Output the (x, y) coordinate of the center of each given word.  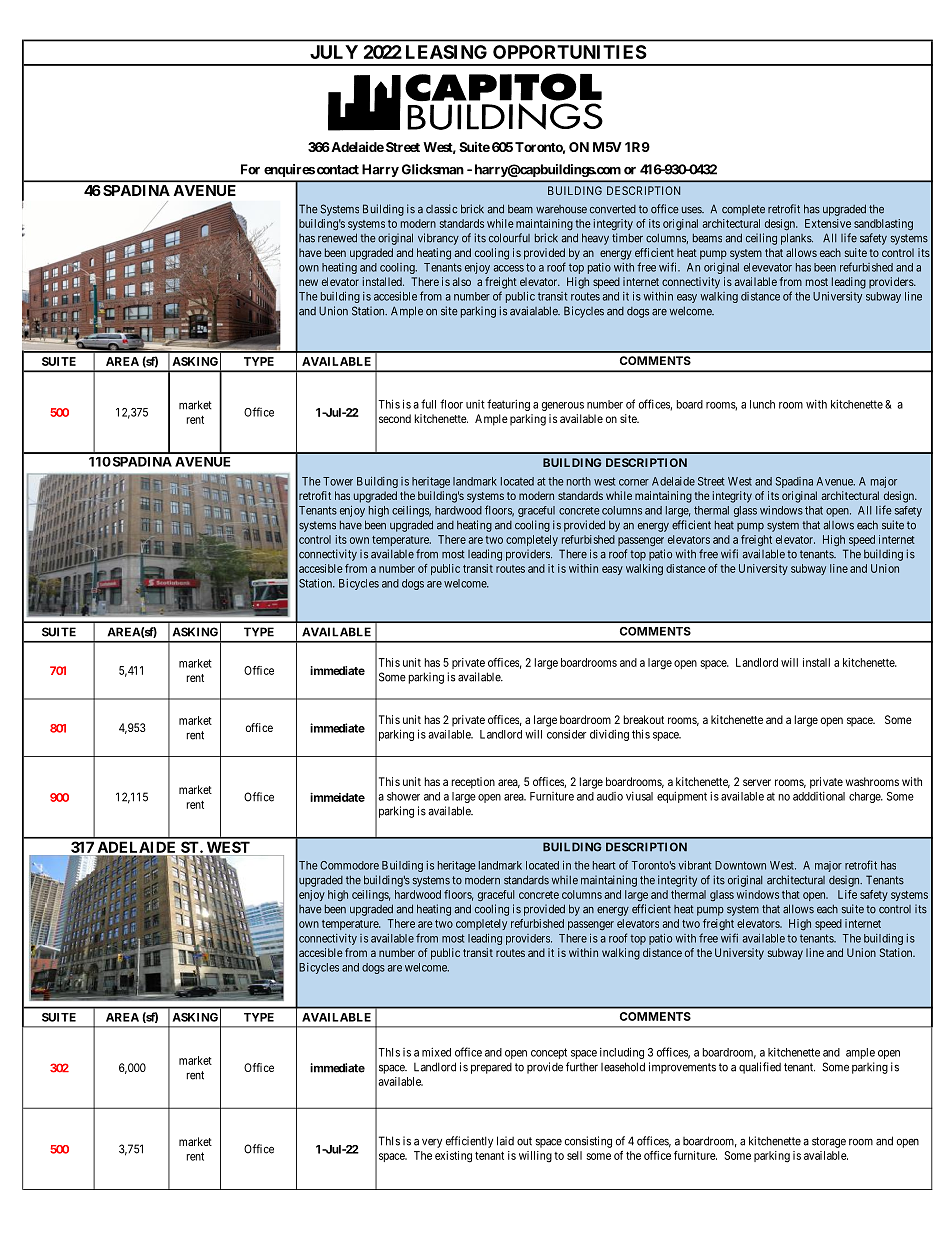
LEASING (446, 52)
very (432, 1143)
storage (829, 1142)
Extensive (828, 223)
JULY (334, 52)
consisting (588, 1142)
